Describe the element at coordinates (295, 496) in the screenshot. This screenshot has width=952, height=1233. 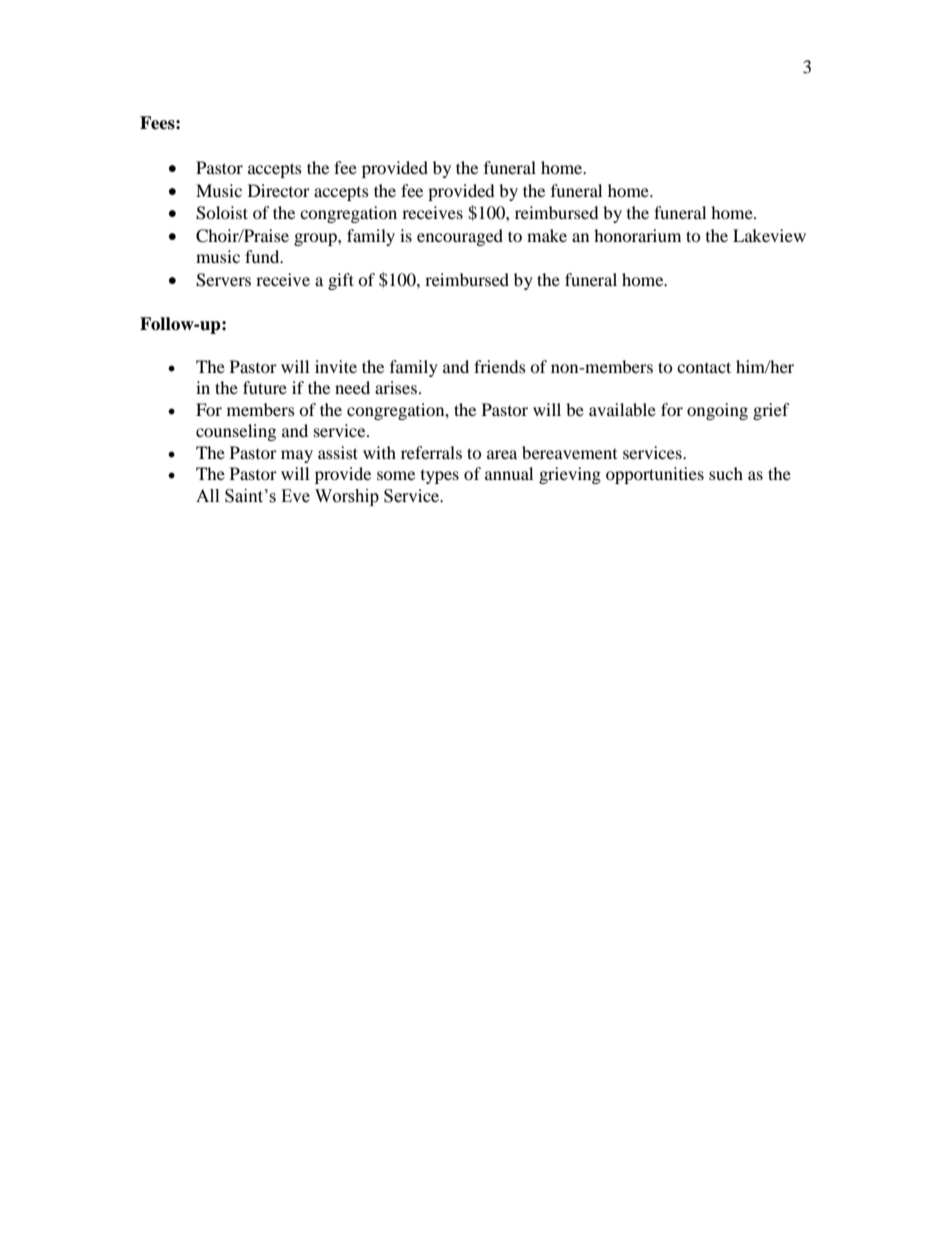
I see `Eve` at that location.
